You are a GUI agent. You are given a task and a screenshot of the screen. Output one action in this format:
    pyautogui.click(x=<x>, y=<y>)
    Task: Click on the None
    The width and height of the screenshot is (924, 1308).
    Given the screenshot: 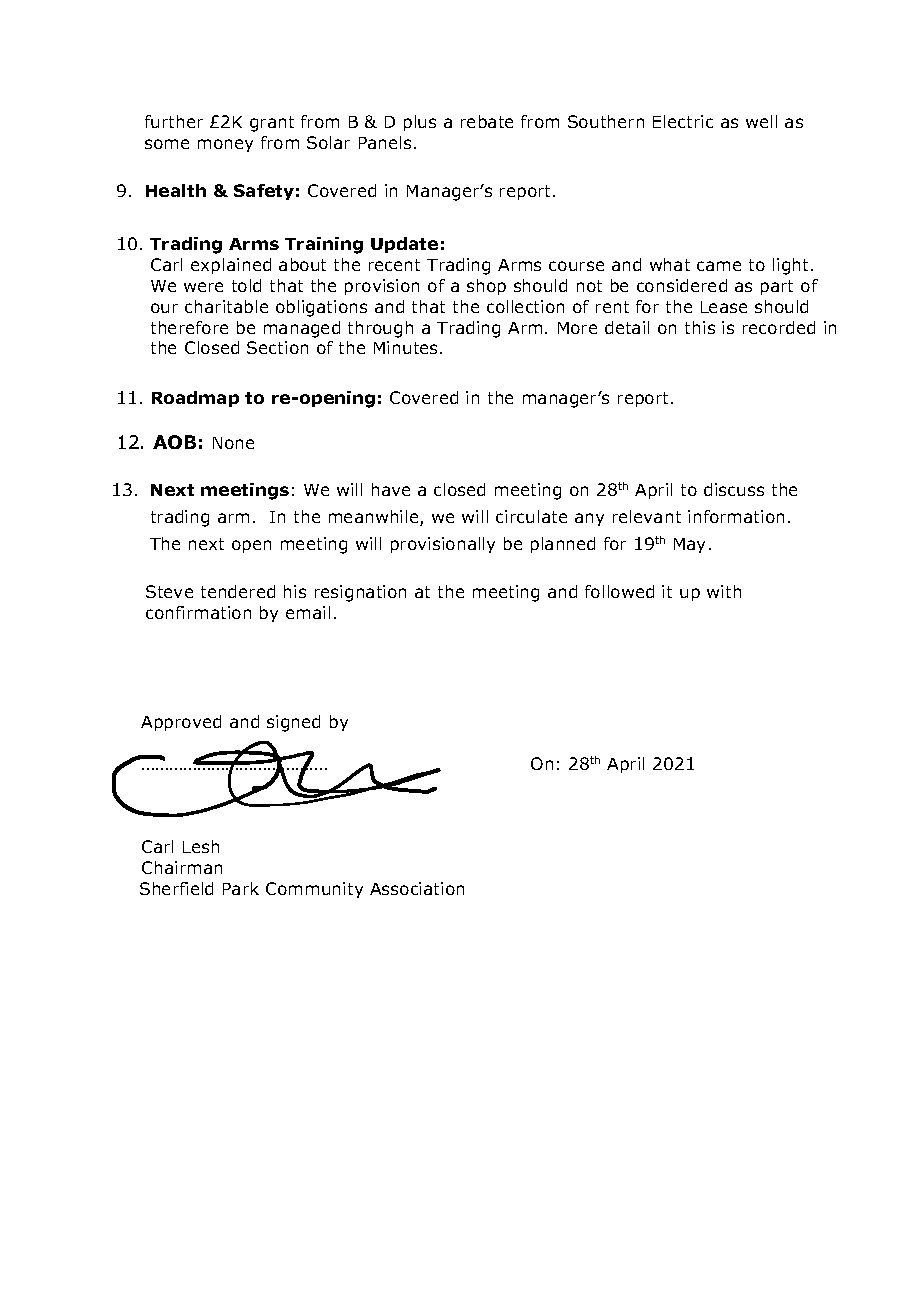 What is the action you would take?
    pyautogui.click(x=233, y=443)
